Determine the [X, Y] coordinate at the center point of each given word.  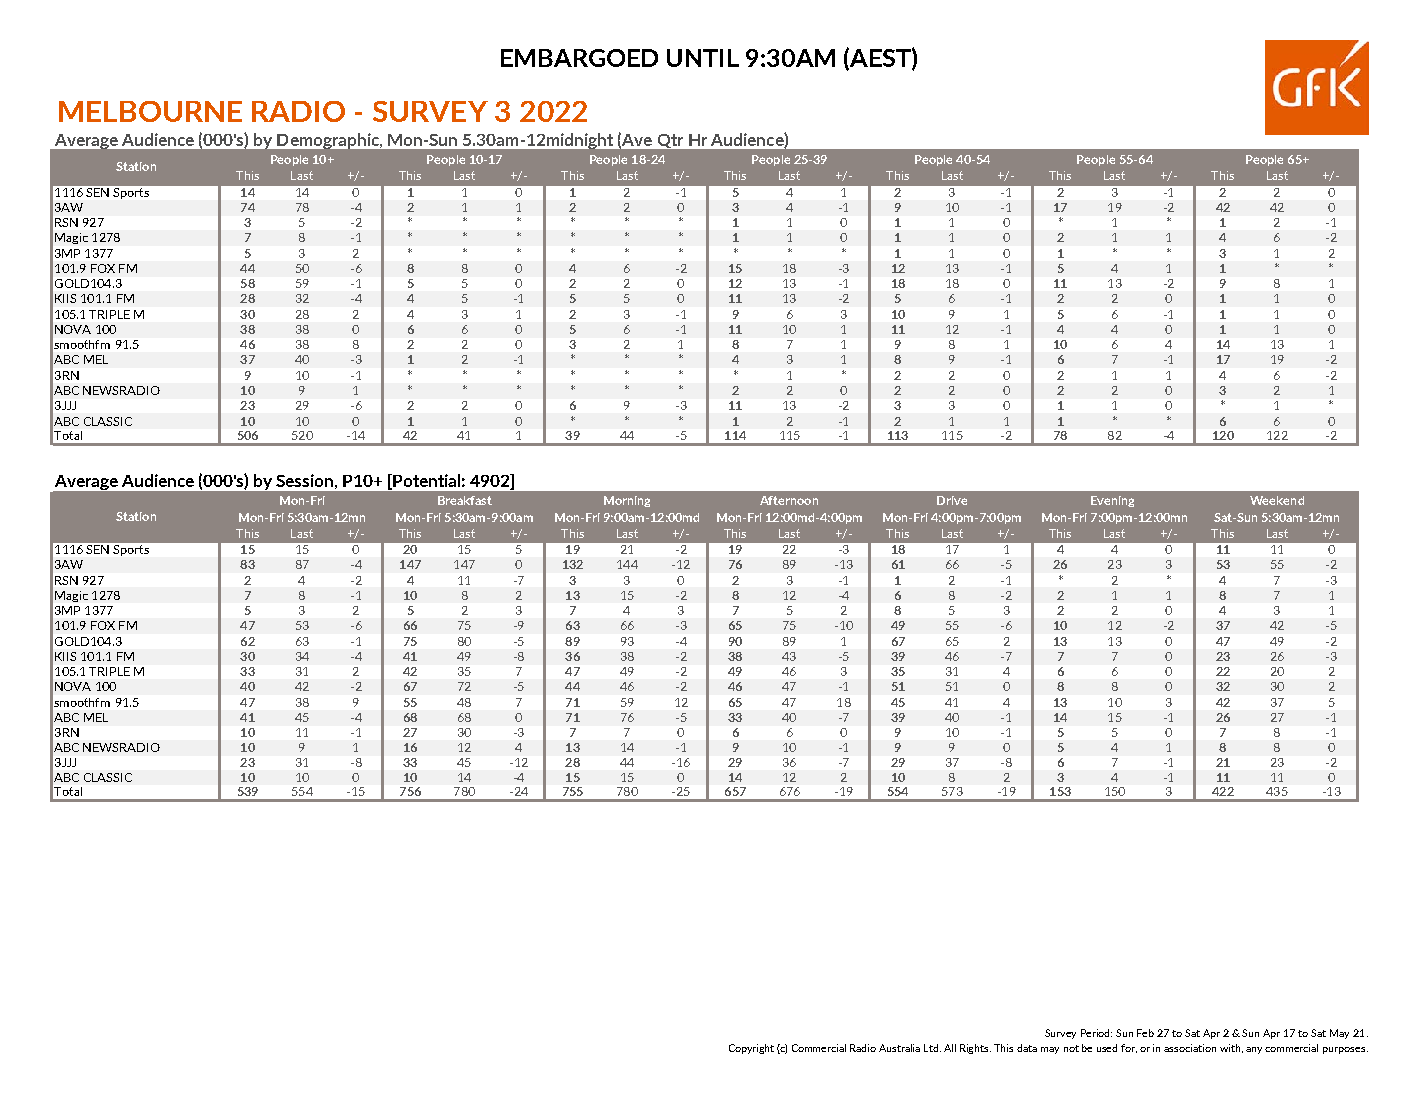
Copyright [751, 1049]
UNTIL [703, 58]
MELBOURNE [150, 111]
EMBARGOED [579, 58]
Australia [899, 1048]
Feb [1145, 1033]
